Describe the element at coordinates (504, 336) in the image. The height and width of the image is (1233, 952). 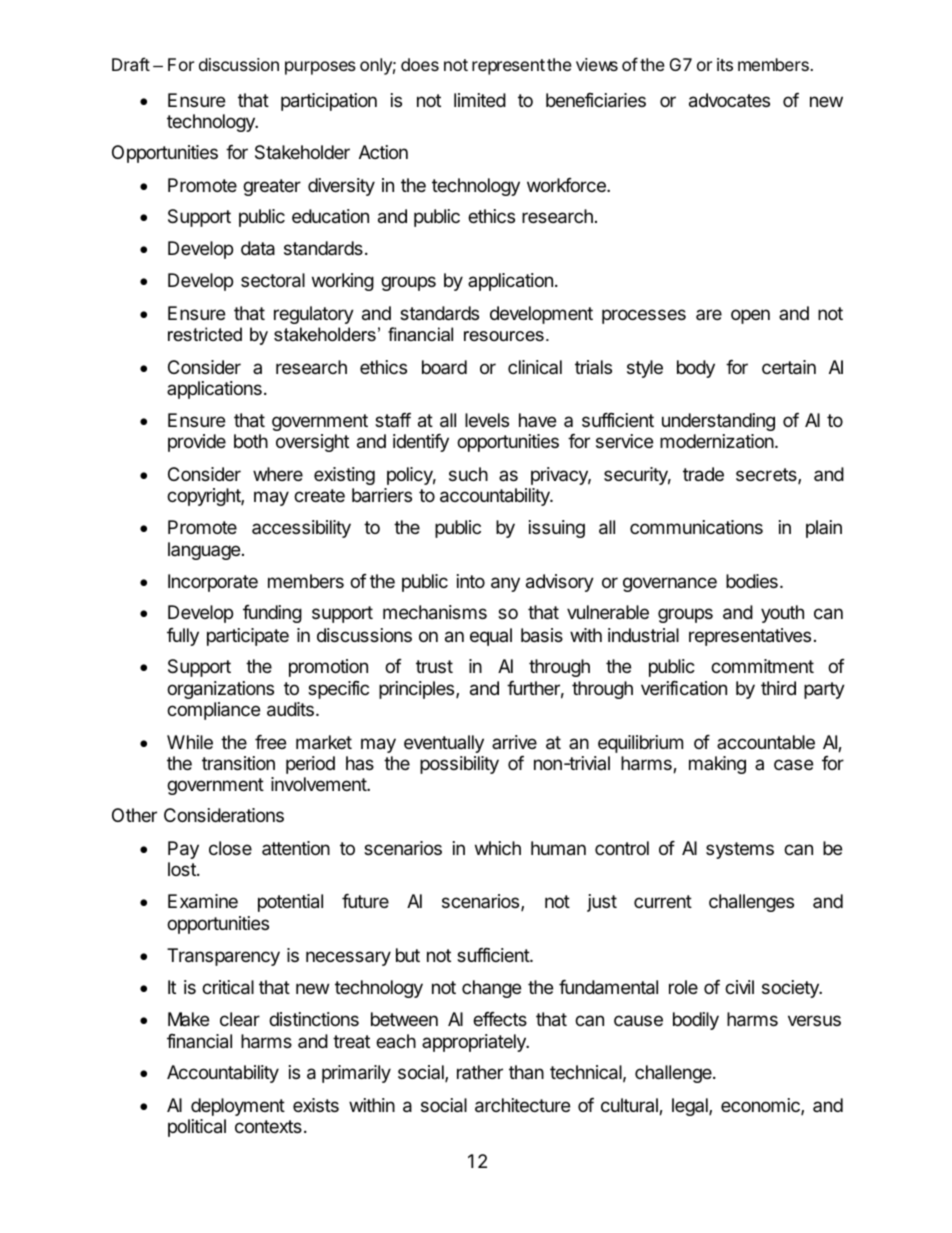
I see `resources` at that location.
